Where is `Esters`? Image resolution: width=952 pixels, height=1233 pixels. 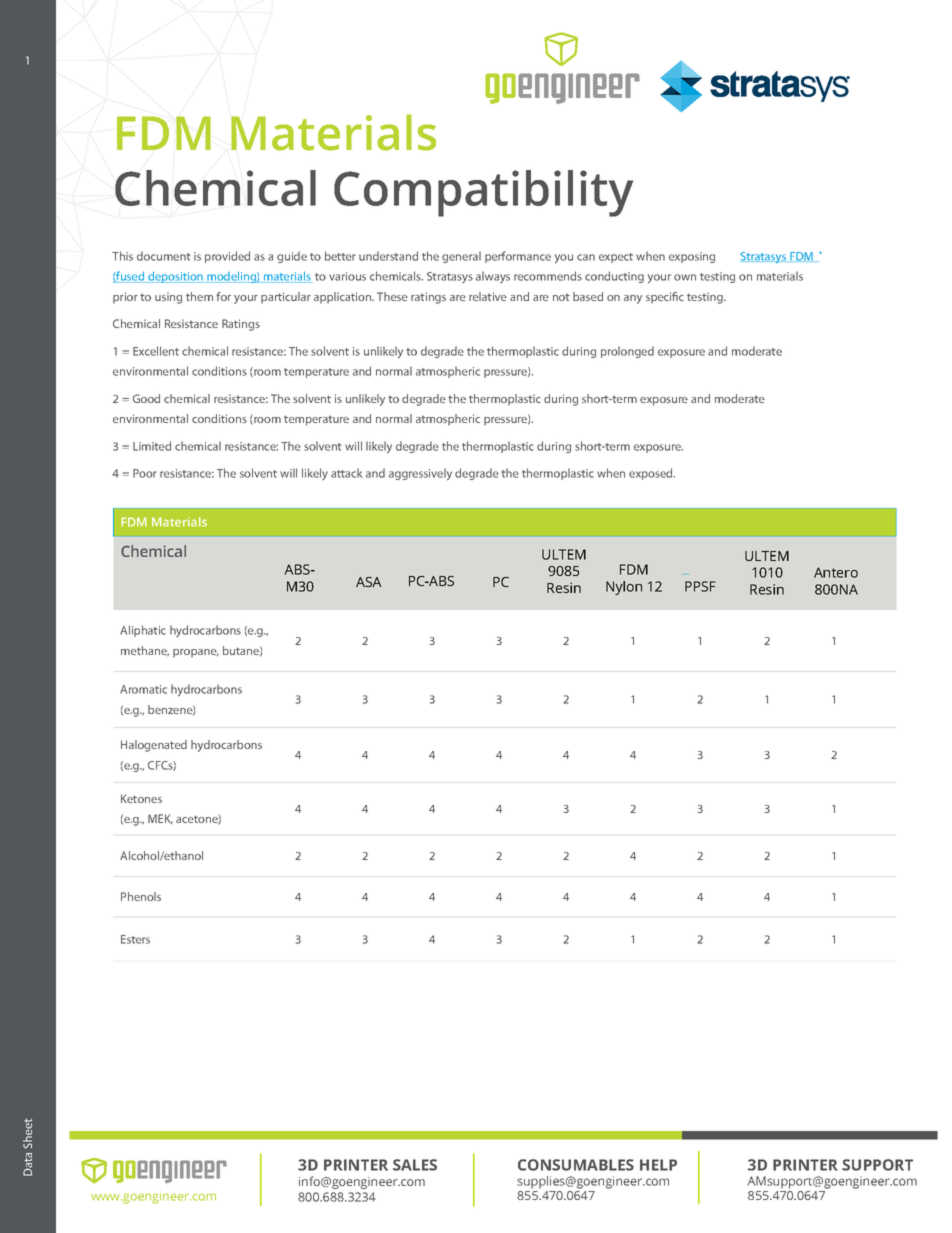
Esters is located at coordinates (135, 939).
